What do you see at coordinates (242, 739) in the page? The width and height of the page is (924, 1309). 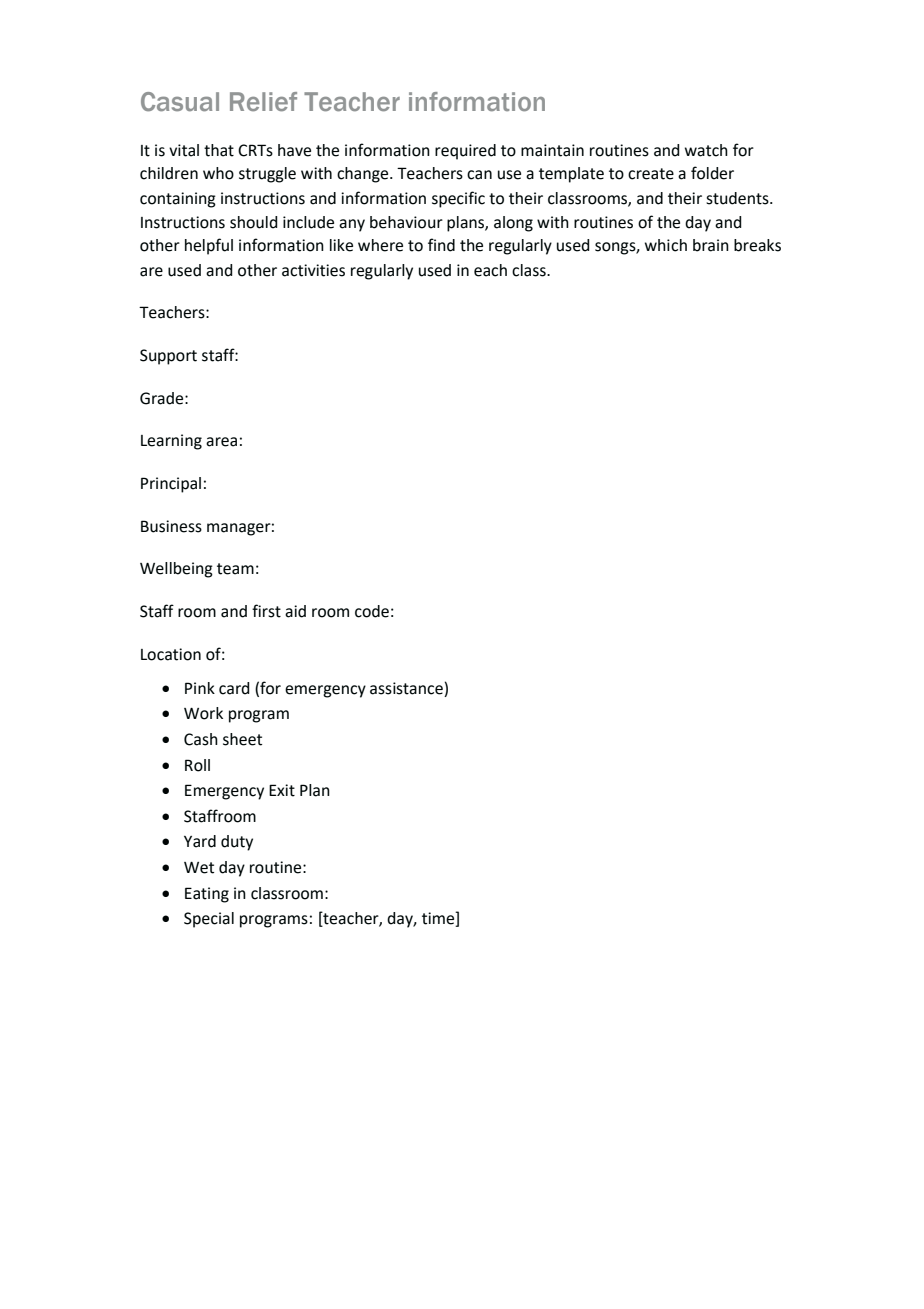 I see `sheet` at bounding box center [242, 739].
